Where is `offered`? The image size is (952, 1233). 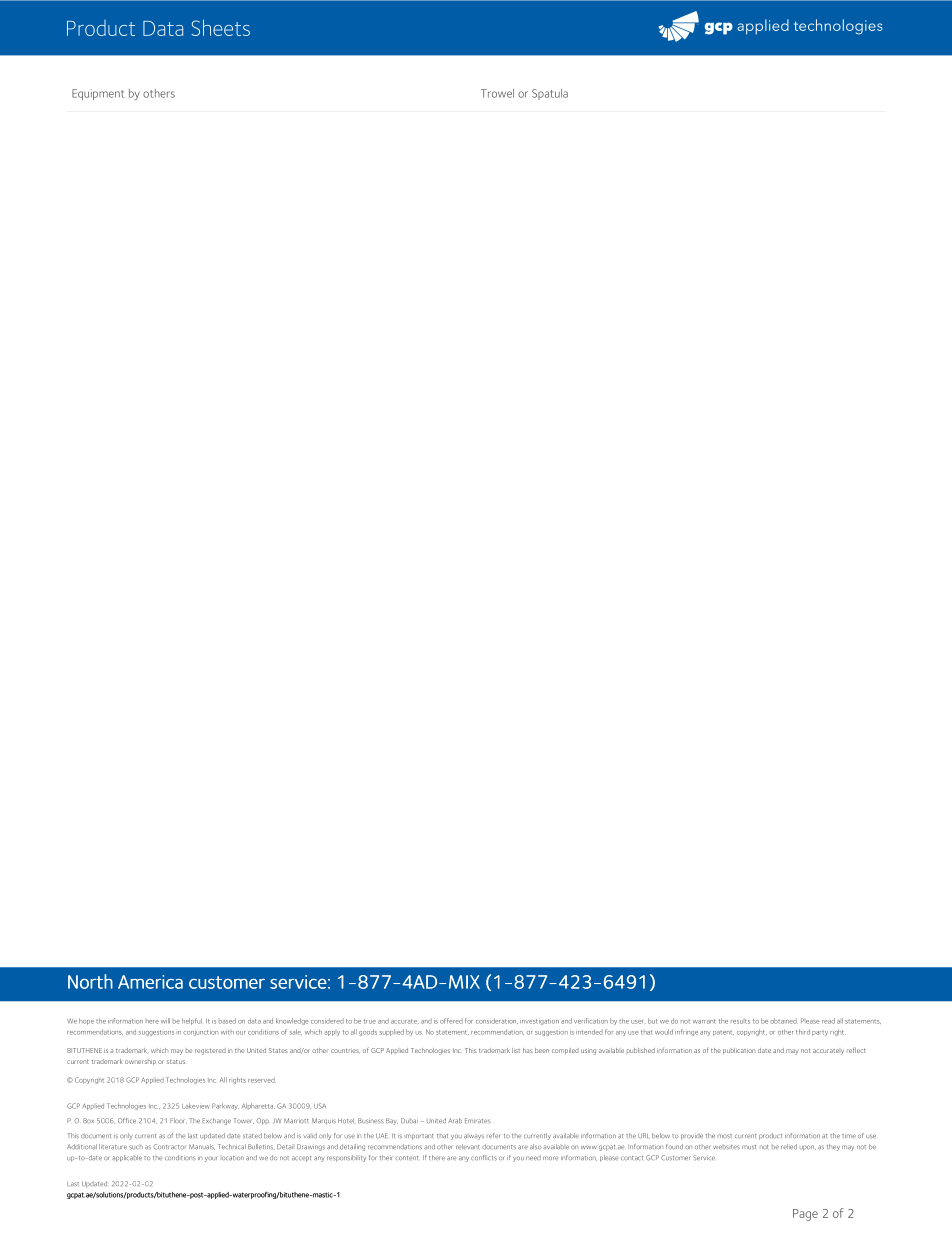
offered is located at coordinates (451, 1021).
